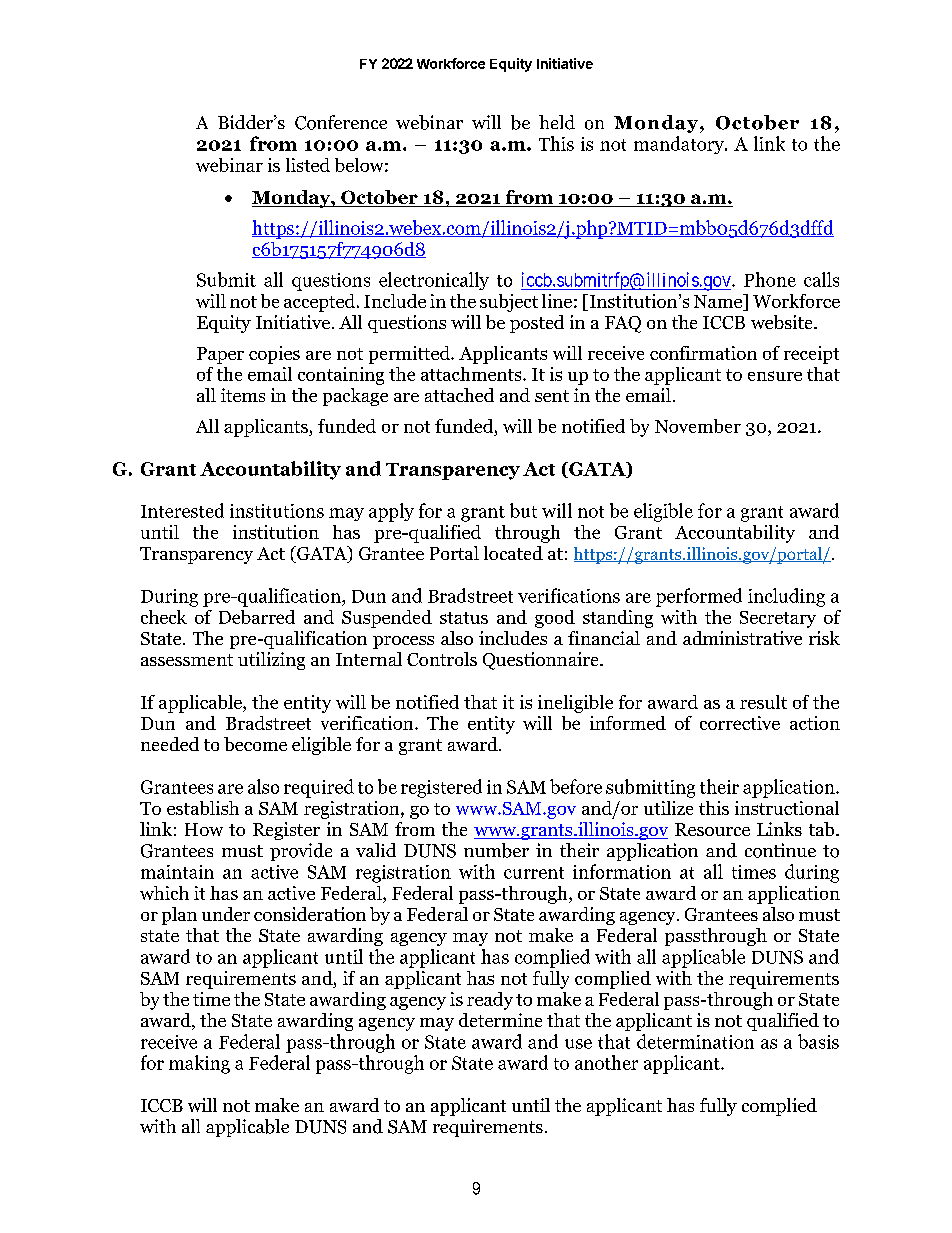 This page has height=1233, width=952. What do you see at coordinates (557, 122) in the page?
I see `held` at bounding box center [557, 122].
